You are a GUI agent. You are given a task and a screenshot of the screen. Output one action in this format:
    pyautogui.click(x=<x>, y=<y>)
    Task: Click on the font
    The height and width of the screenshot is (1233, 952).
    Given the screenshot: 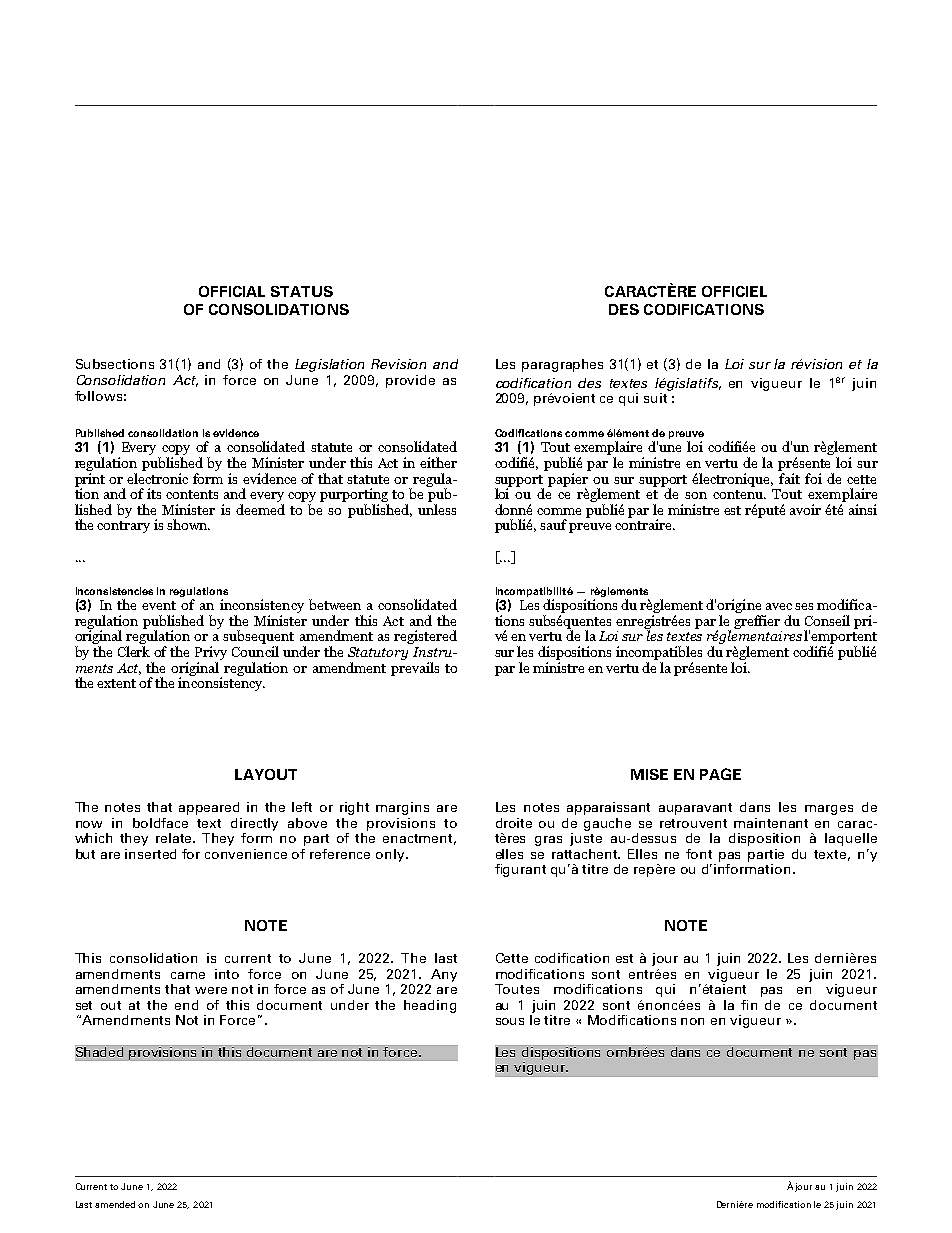 What is the action you would take?
    pyautogui.click(x=699, y=854)
